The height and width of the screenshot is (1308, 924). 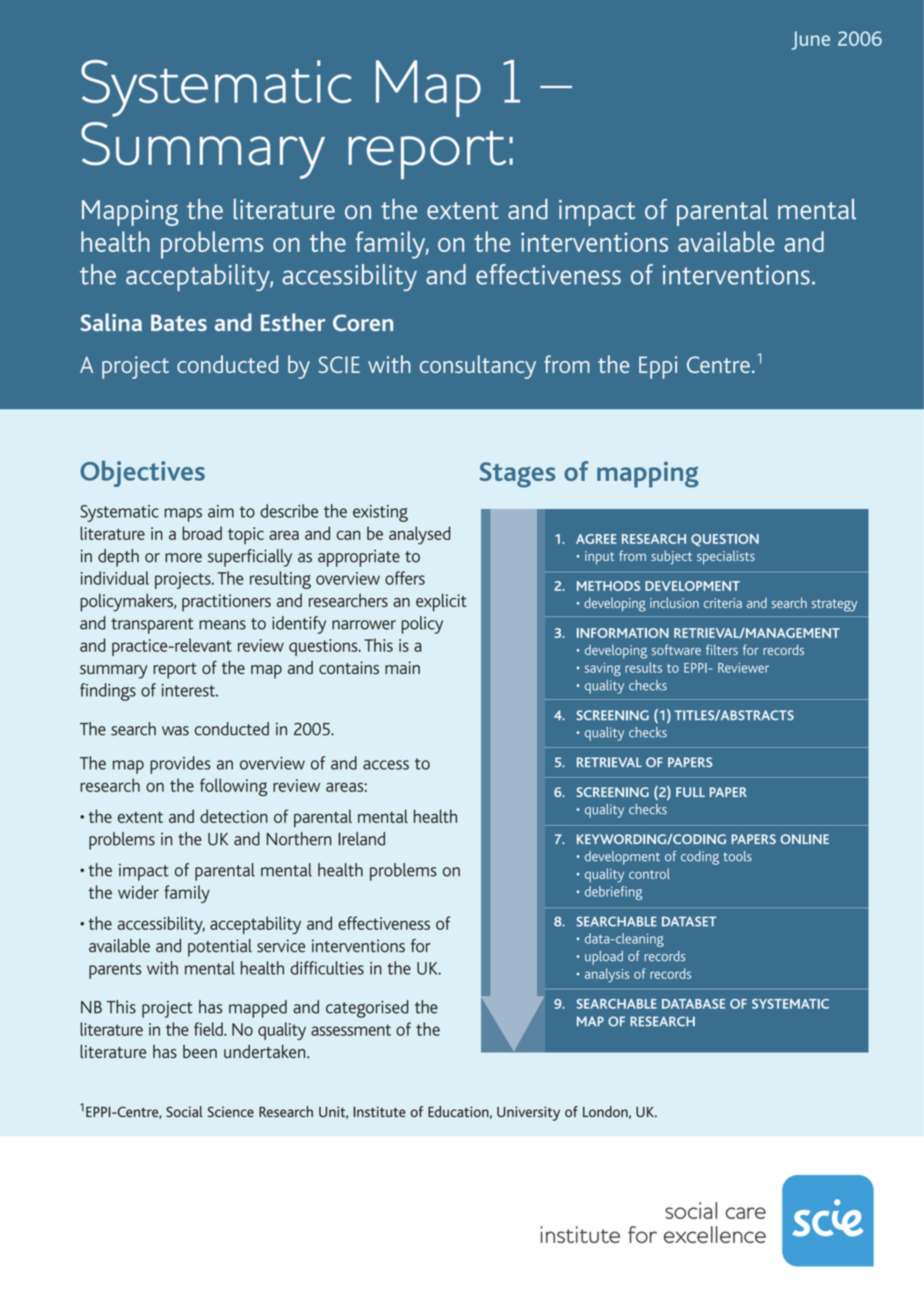 I want to click on specialists, so click(x=726, y=557).
